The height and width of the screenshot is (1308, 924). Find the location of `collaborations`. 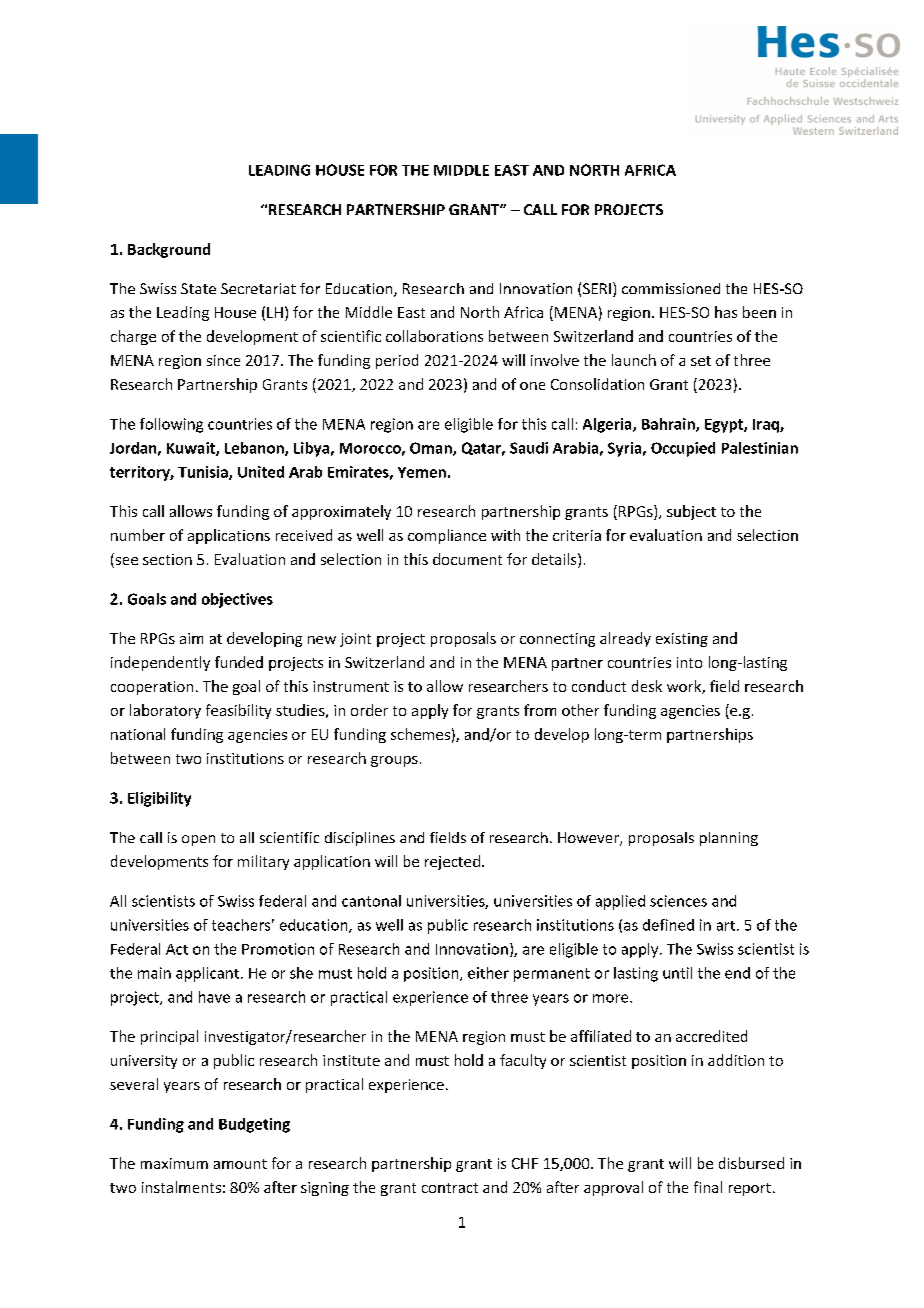

collaborations is located at coordinates (434, 336).
